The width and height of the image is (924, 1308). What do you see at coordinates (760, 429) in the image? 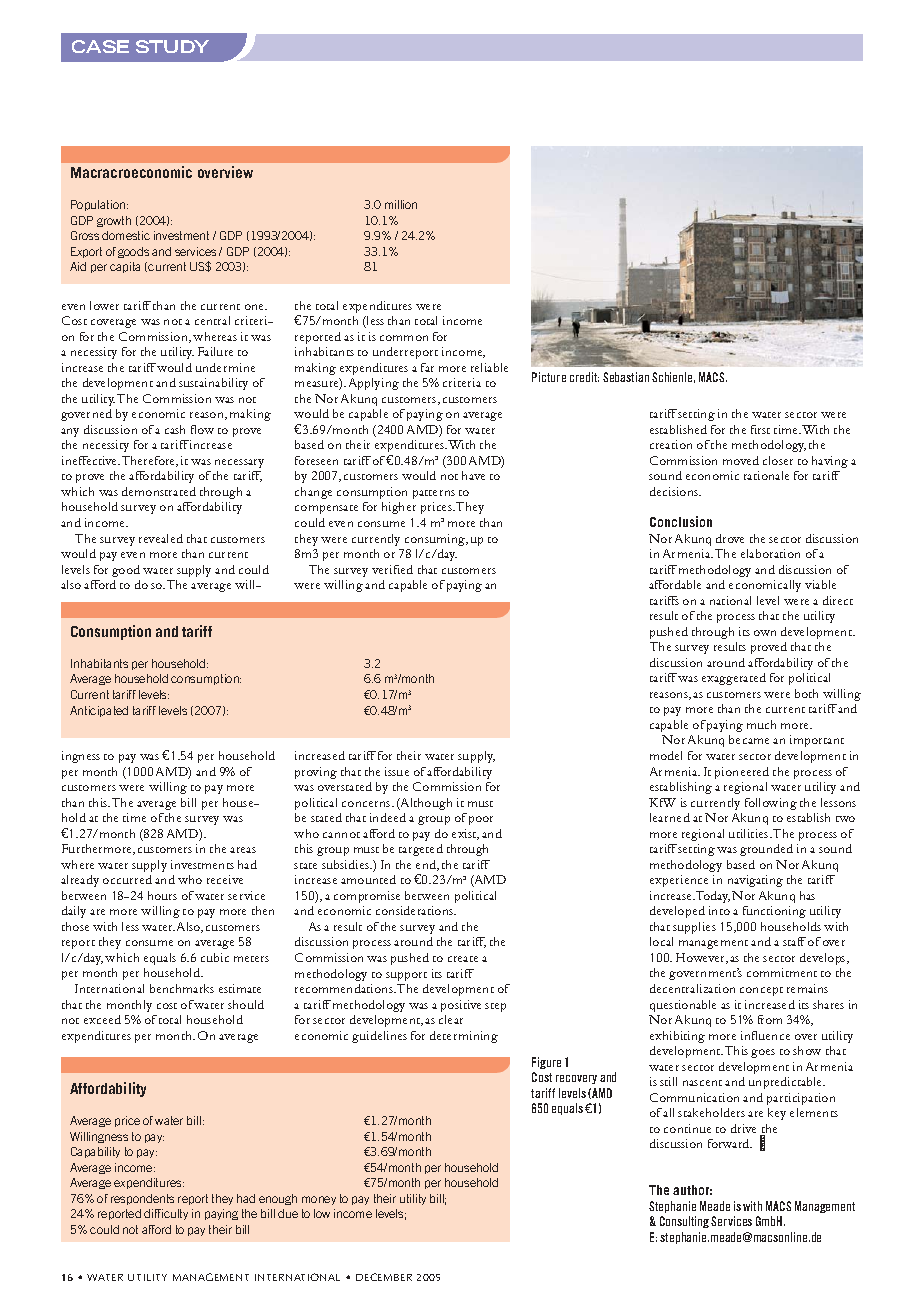
I see `first` at bounding box center [760, 429].
